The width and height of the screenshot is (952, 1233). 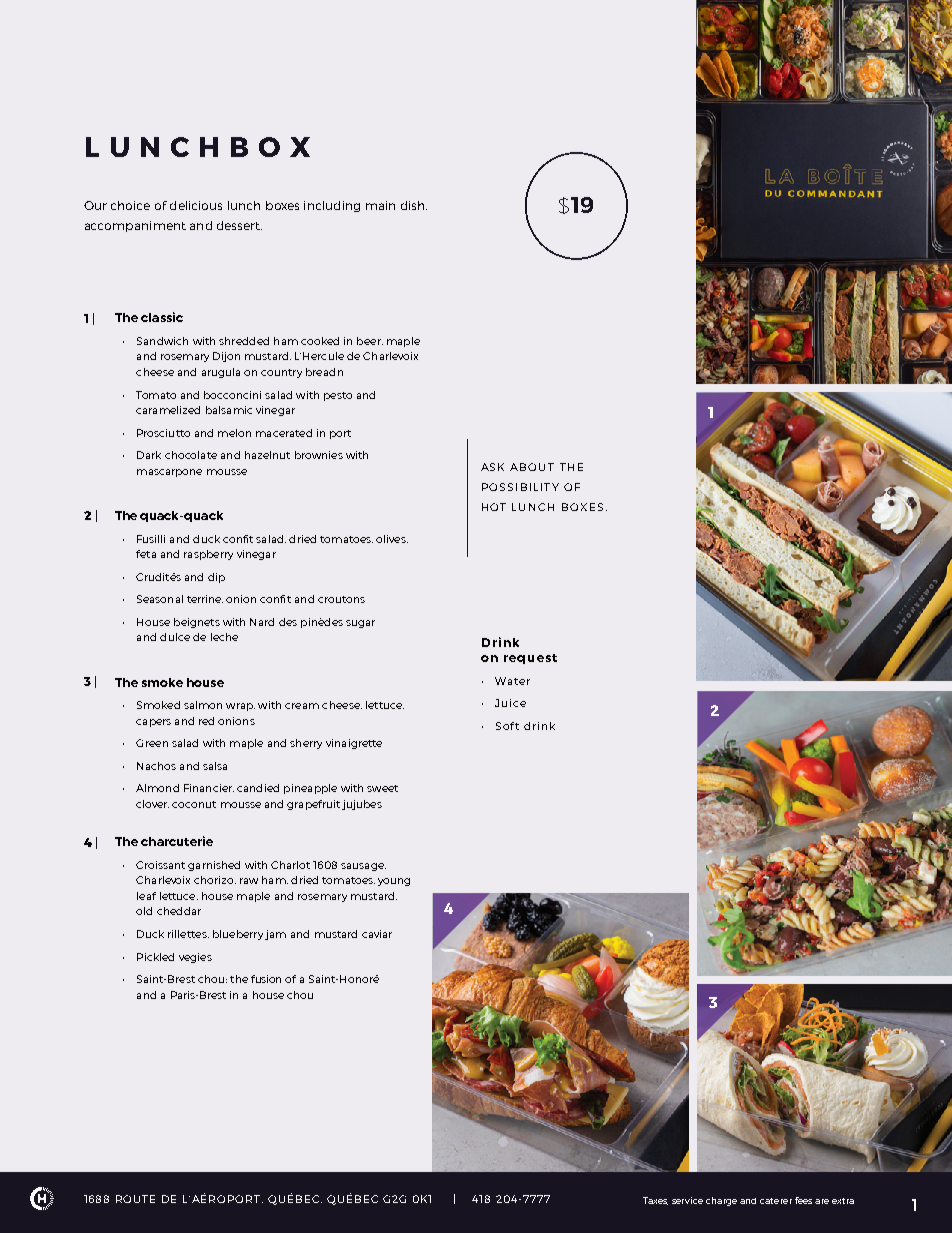 I want to click on young, so click(x=394, y=882).
